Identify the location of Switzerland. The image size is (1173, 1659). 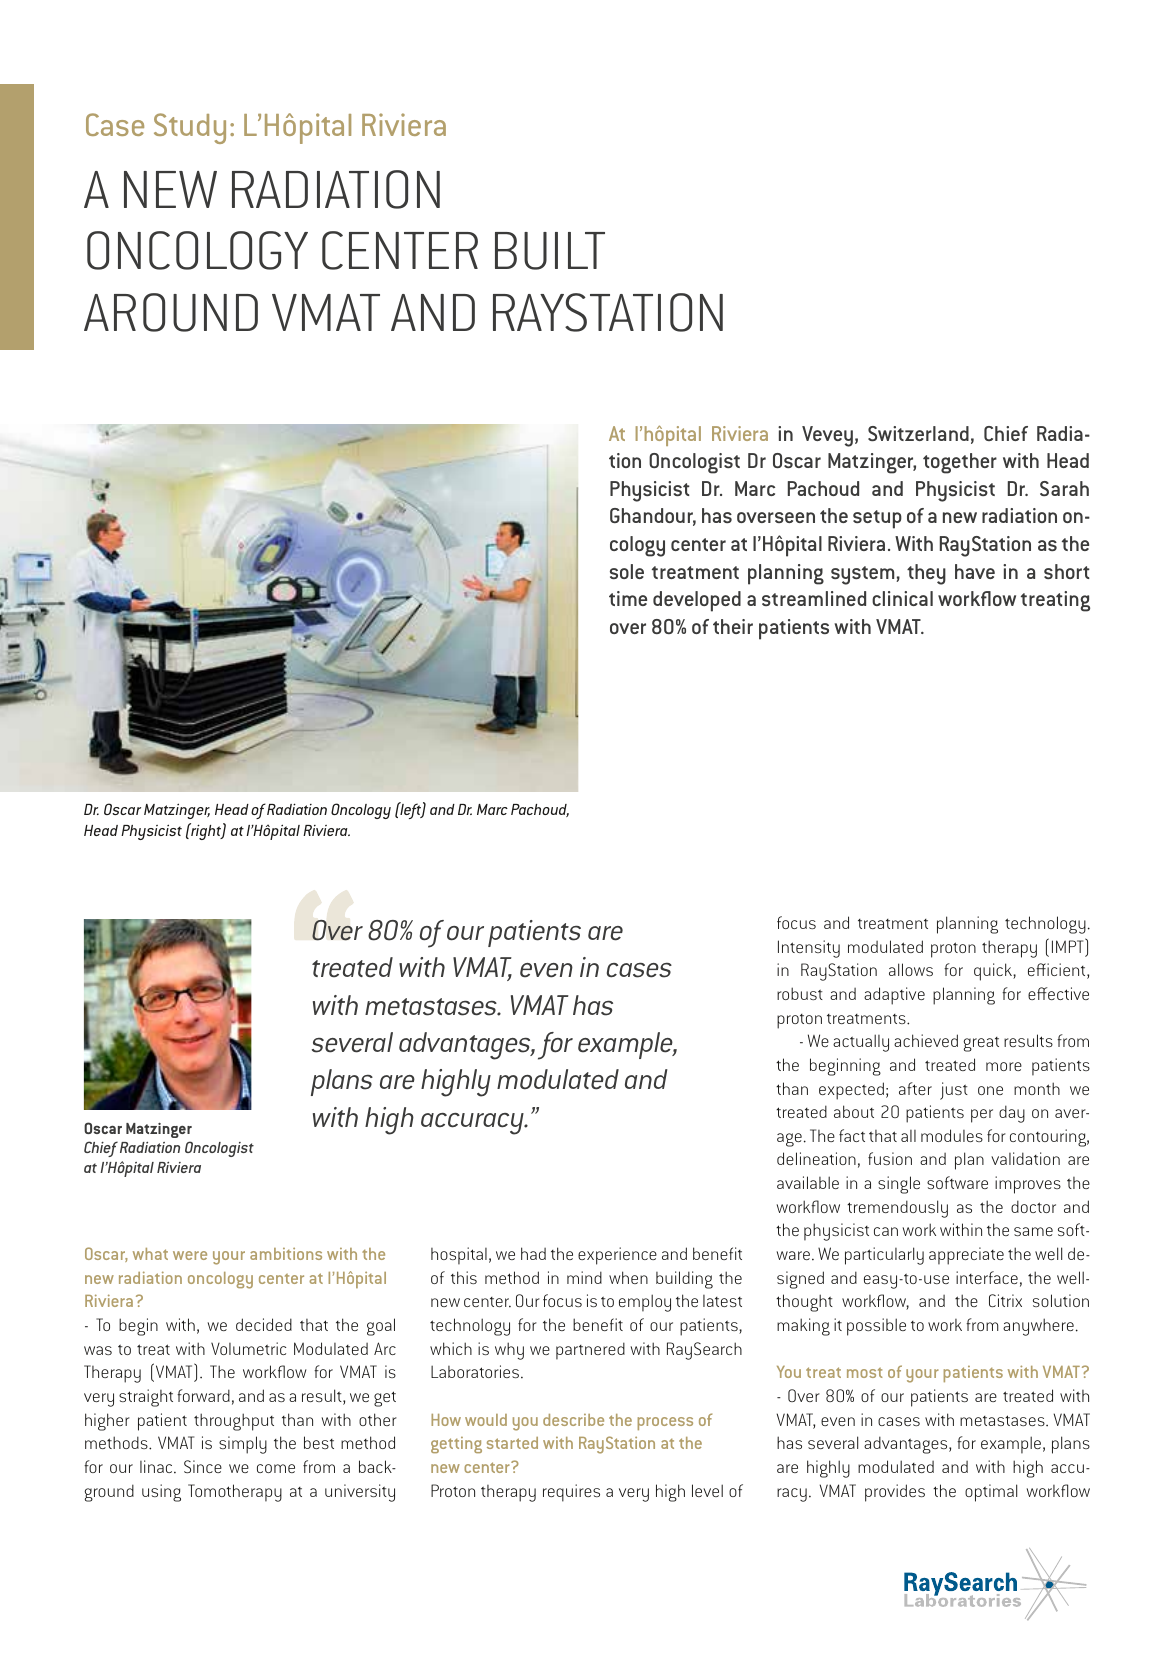
(918, 433).
